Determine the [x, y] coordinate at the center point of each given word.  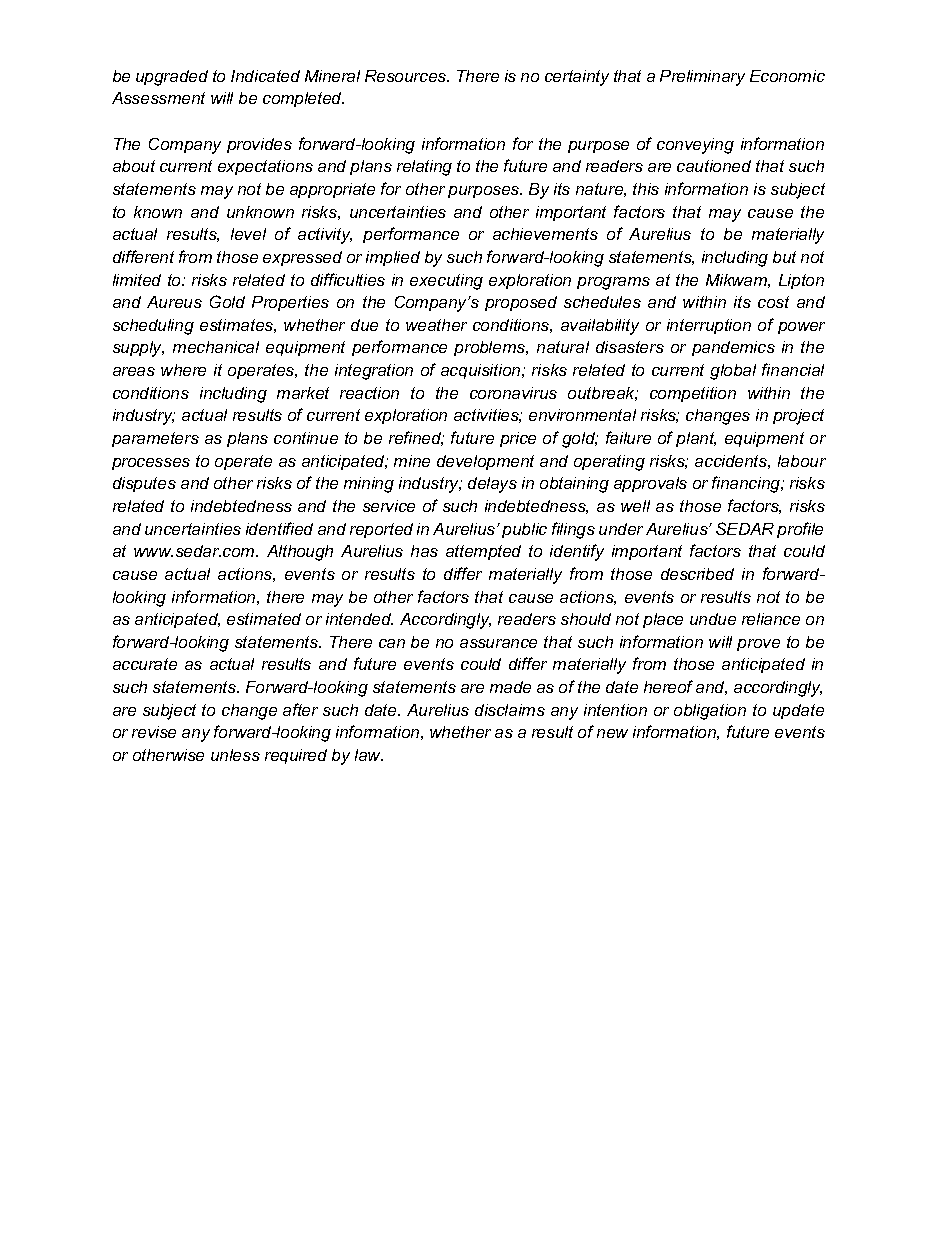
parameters [155, 439]
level [248, 234]
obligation [710, 712]
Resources [407, 76]
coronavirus [513, 393]
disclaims [510, 710]
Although [300, 553]
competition [693, 394]
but [784, 257]
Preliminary [702, 78]
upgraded [172, 78]
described [697, 574]
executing [446, 282]
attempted [483, 552]
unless [235, 755]
